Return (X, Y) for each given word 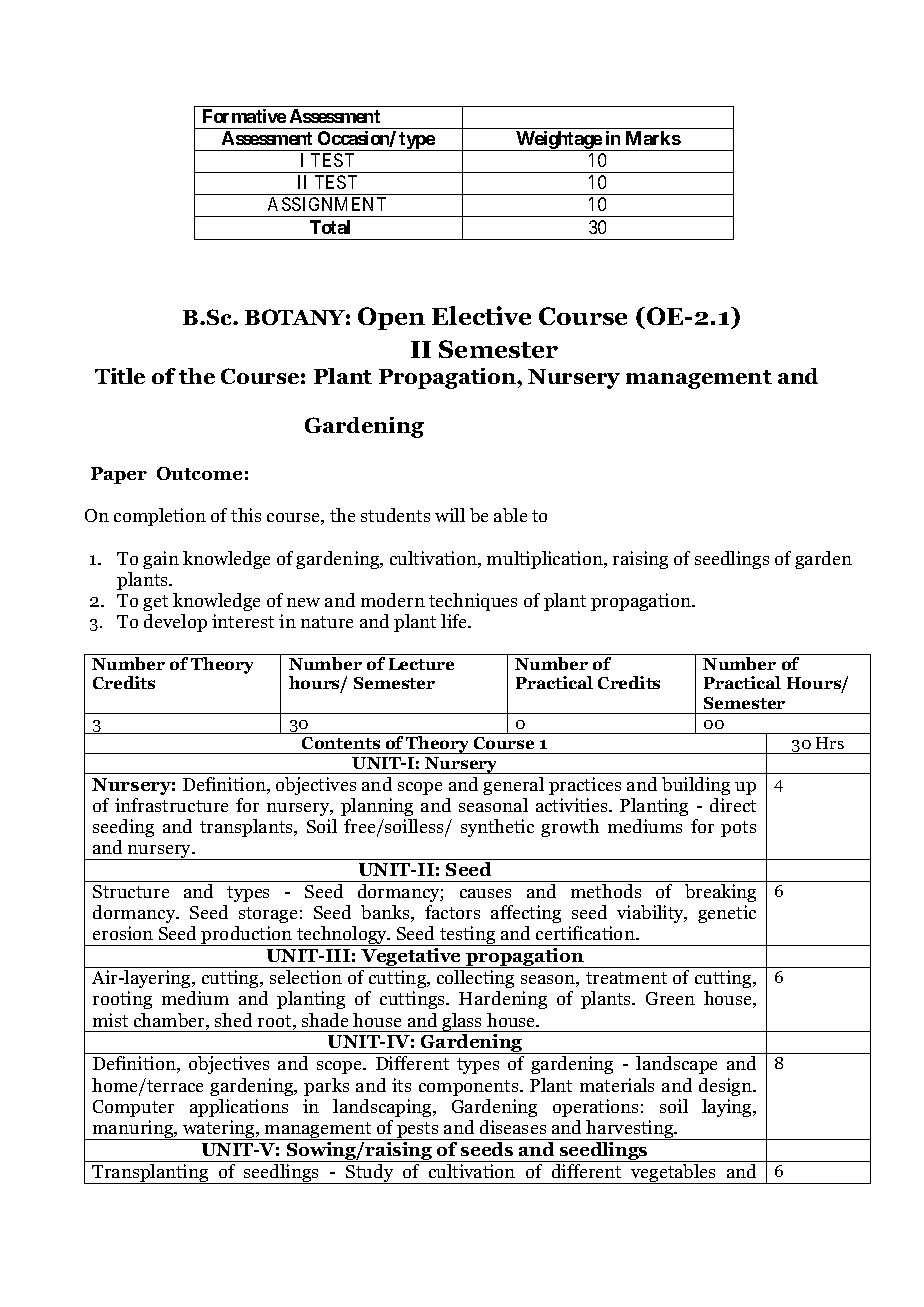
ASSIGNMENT (327, 204)
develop (175, 623)
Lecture (421, 664)
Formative (244, 116)
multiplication (546, 560)
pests (418, 1131)
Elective (481, 315)
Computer (133, 1108)
